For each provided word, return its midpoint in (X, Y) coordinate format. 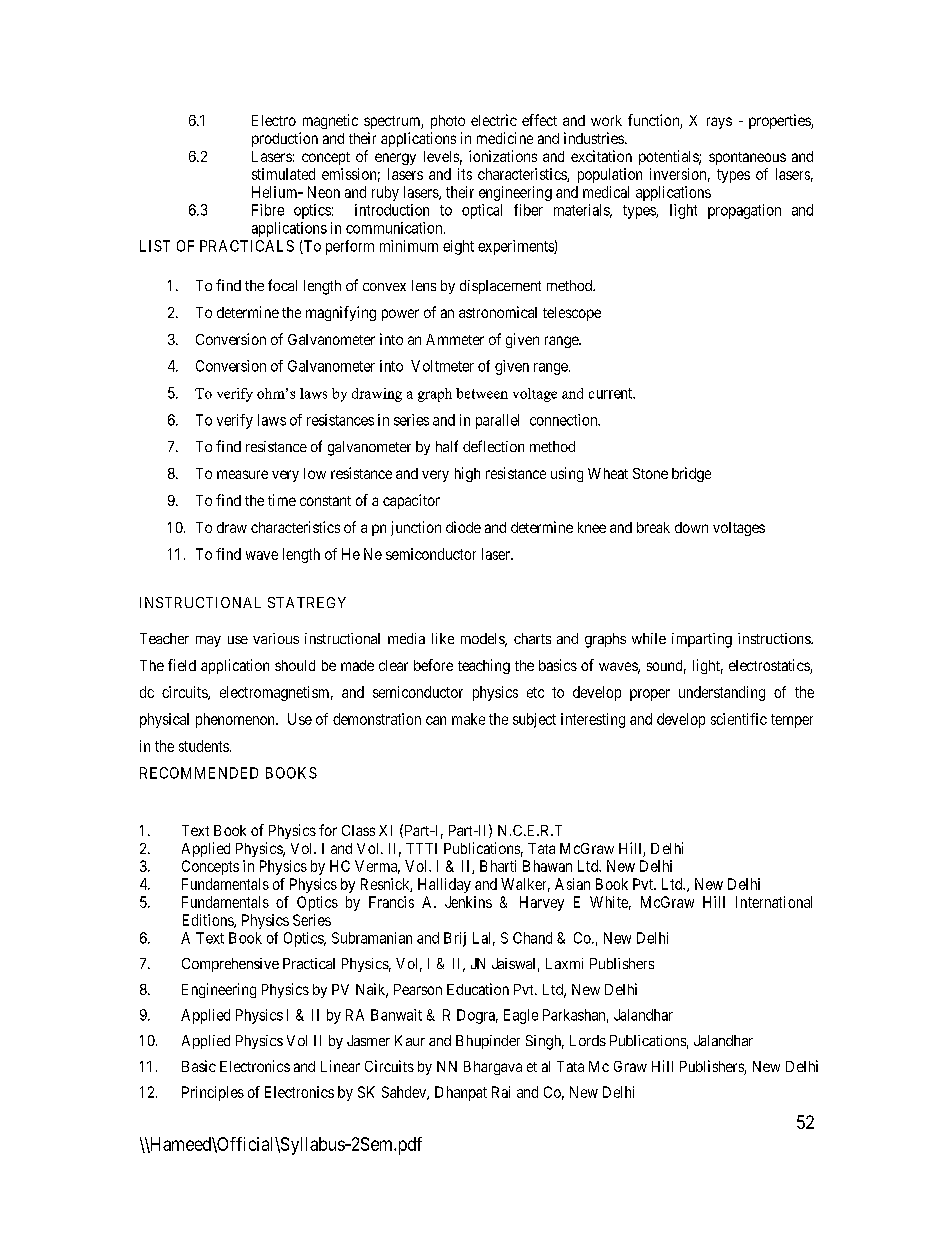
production (285, 139)
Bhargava (493, 1068)
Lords (588, 1040)
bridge (691, 474)
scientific (739, 719)
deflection (493, 446)
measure (242, 474)
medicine (505, 138)
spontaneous (747, 158)
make (468, 719)
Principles (213, 1093)
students (204, 746)
